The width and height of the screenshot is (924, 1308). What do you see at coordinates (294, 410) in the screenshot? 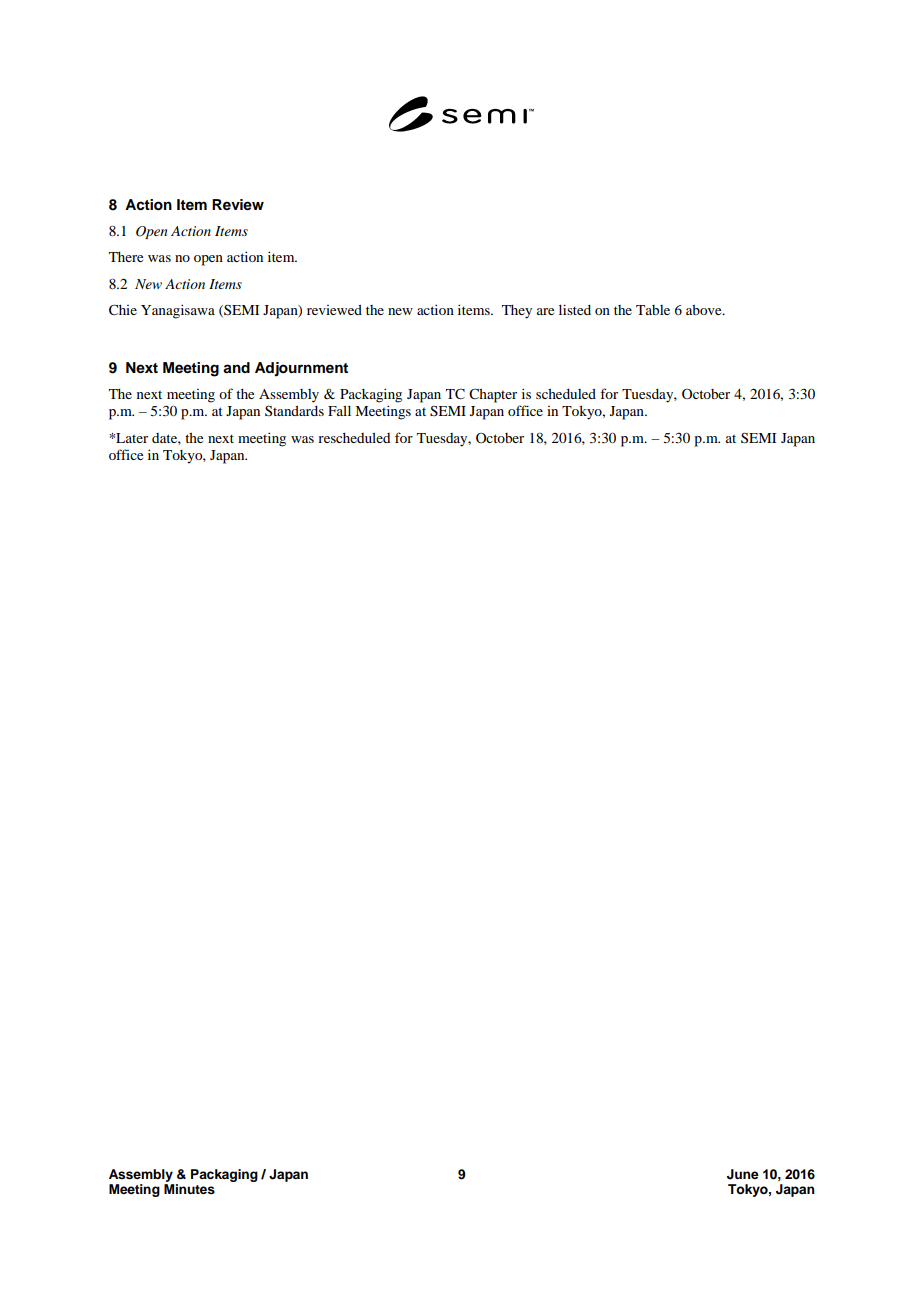
I see `Standards` at bounding box center [294, 410].
